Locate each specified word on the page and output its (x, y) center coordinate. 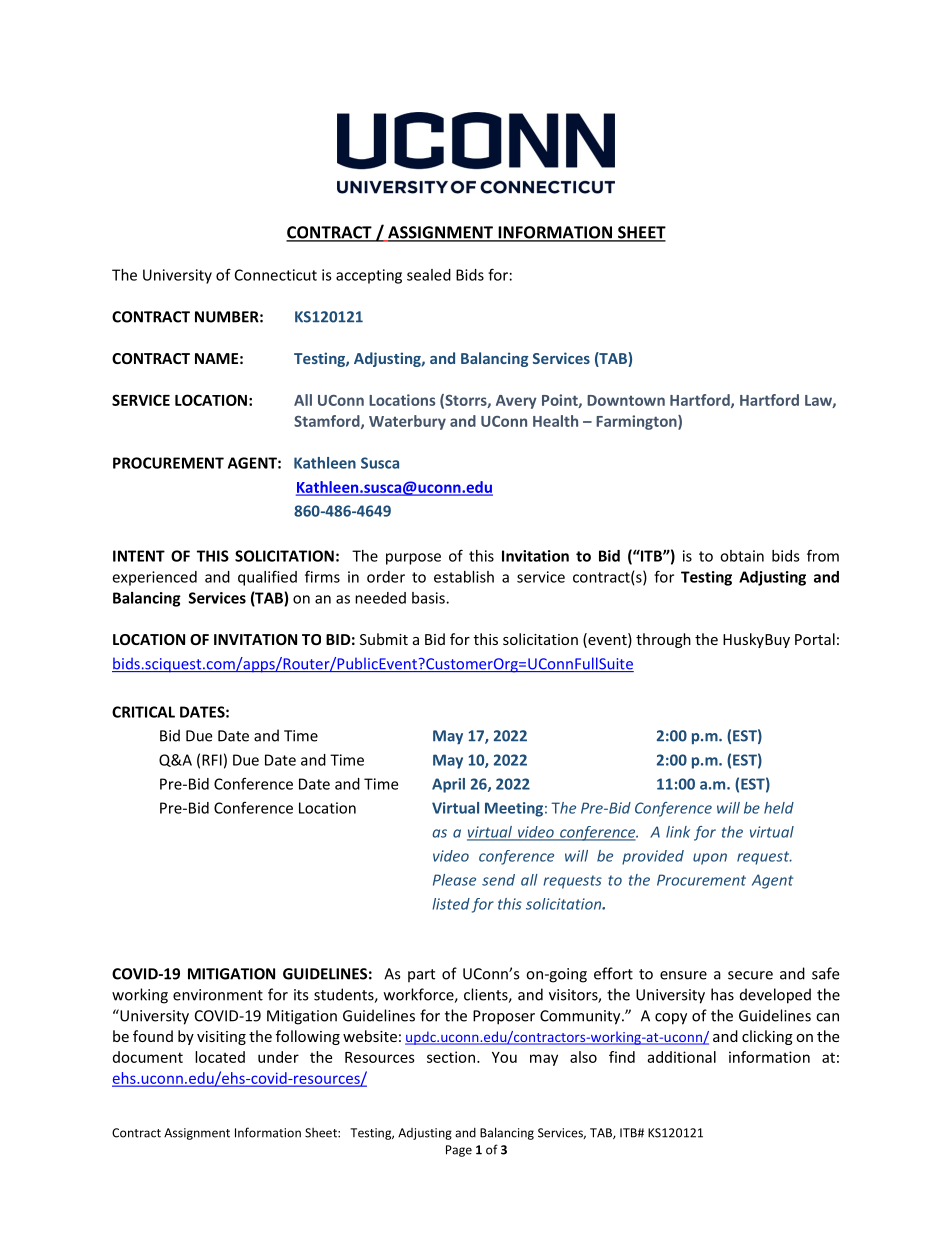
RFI (212, 760)
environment (218, 995)
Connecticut (276, 275)
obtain (742, 556)
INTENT (139, 556)
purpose (413, 559)
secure (750, 975)
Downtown (626, 400)
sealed (429, 275)
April (448, 785)
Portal (815, 639)
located (220, 1057)
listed (451, 904)
